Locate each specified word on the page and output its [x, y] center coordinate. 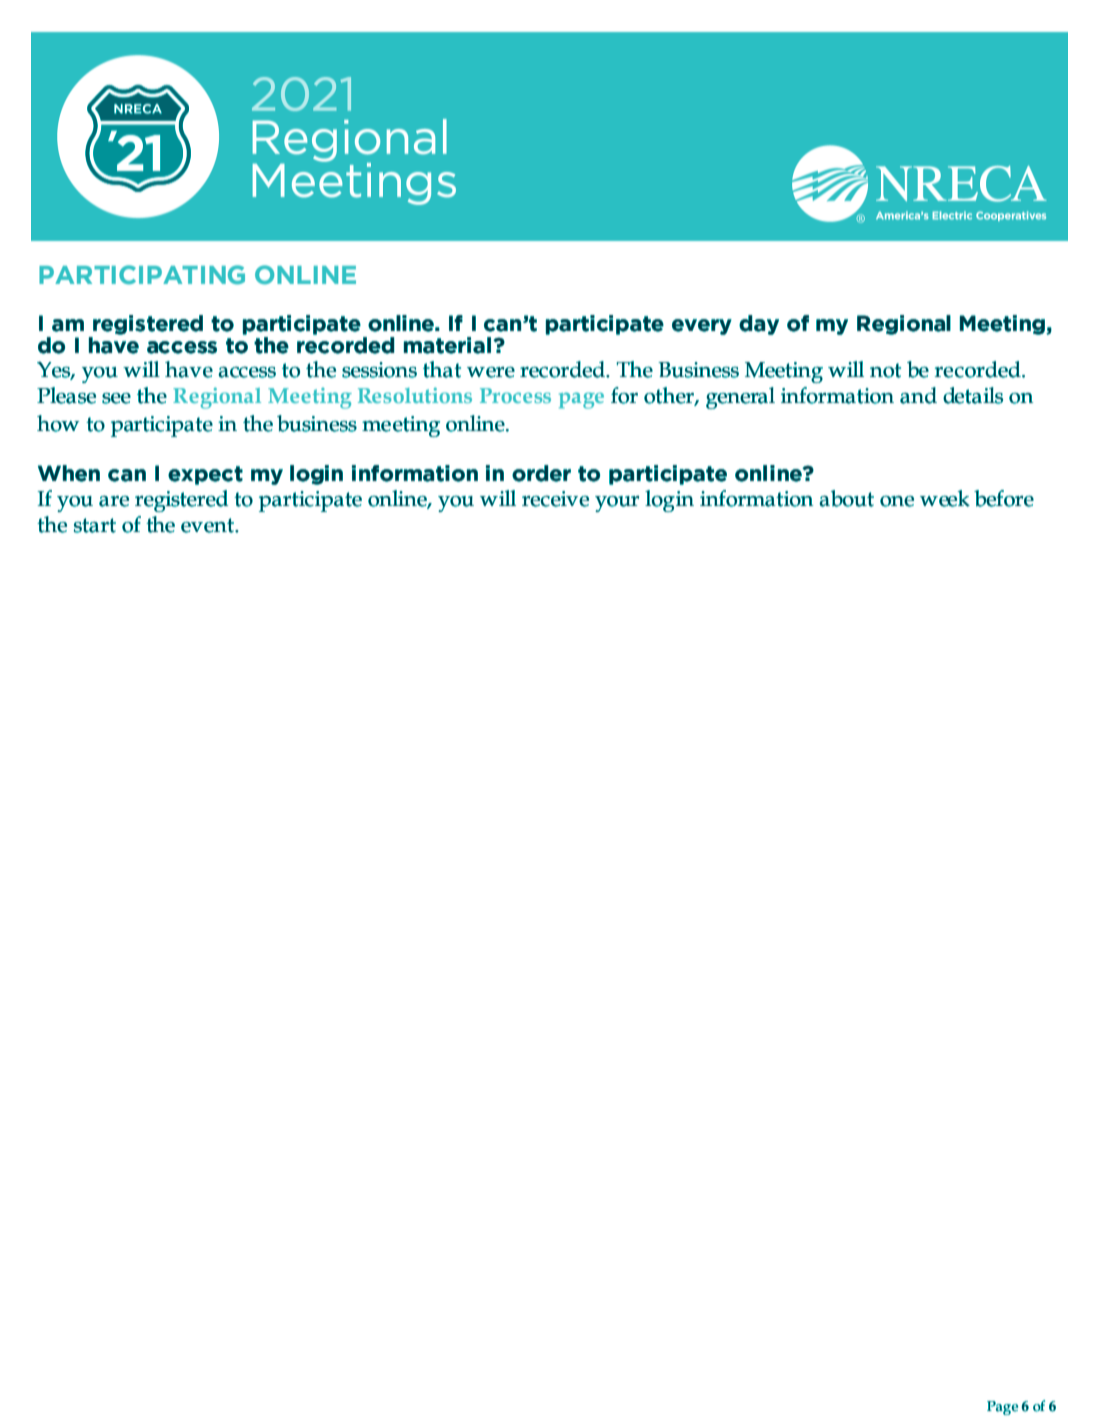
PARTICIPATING [142, 274]
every [702, 327]
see [116, 398]
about [846, 498]
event [208, 525]
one [897, 501]
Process [515, 395]
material [449, 345]
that [442, 369]
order [541, 473]
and [918, 395]
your [617, 504]
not [885, 370]
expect [205, 475]
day [759, 325]
